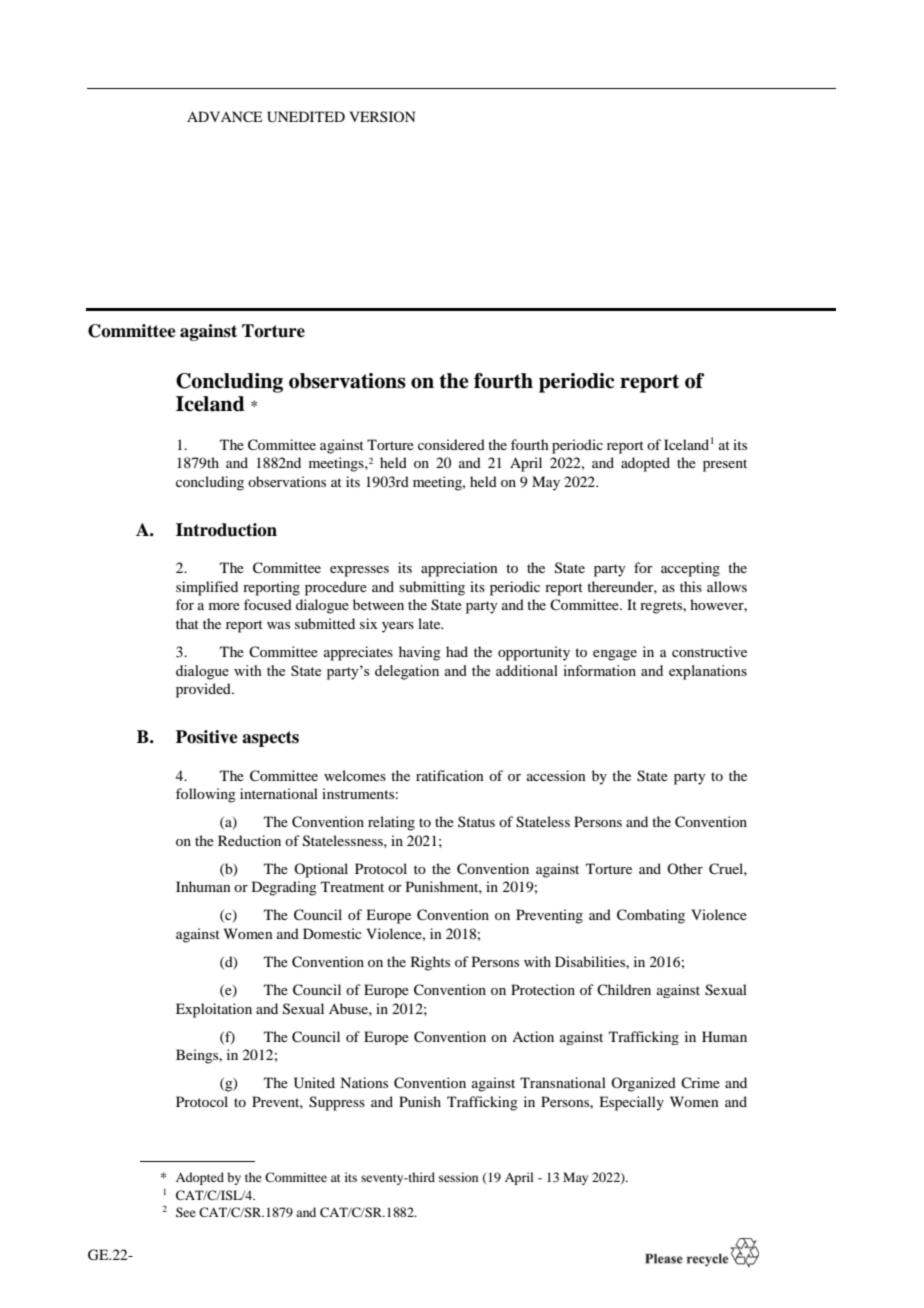 The height and width of the image is (1308, 924). What do you see at coordinates (624, 989) in the image?
I see `Children` at bounding box center [624, 989].
